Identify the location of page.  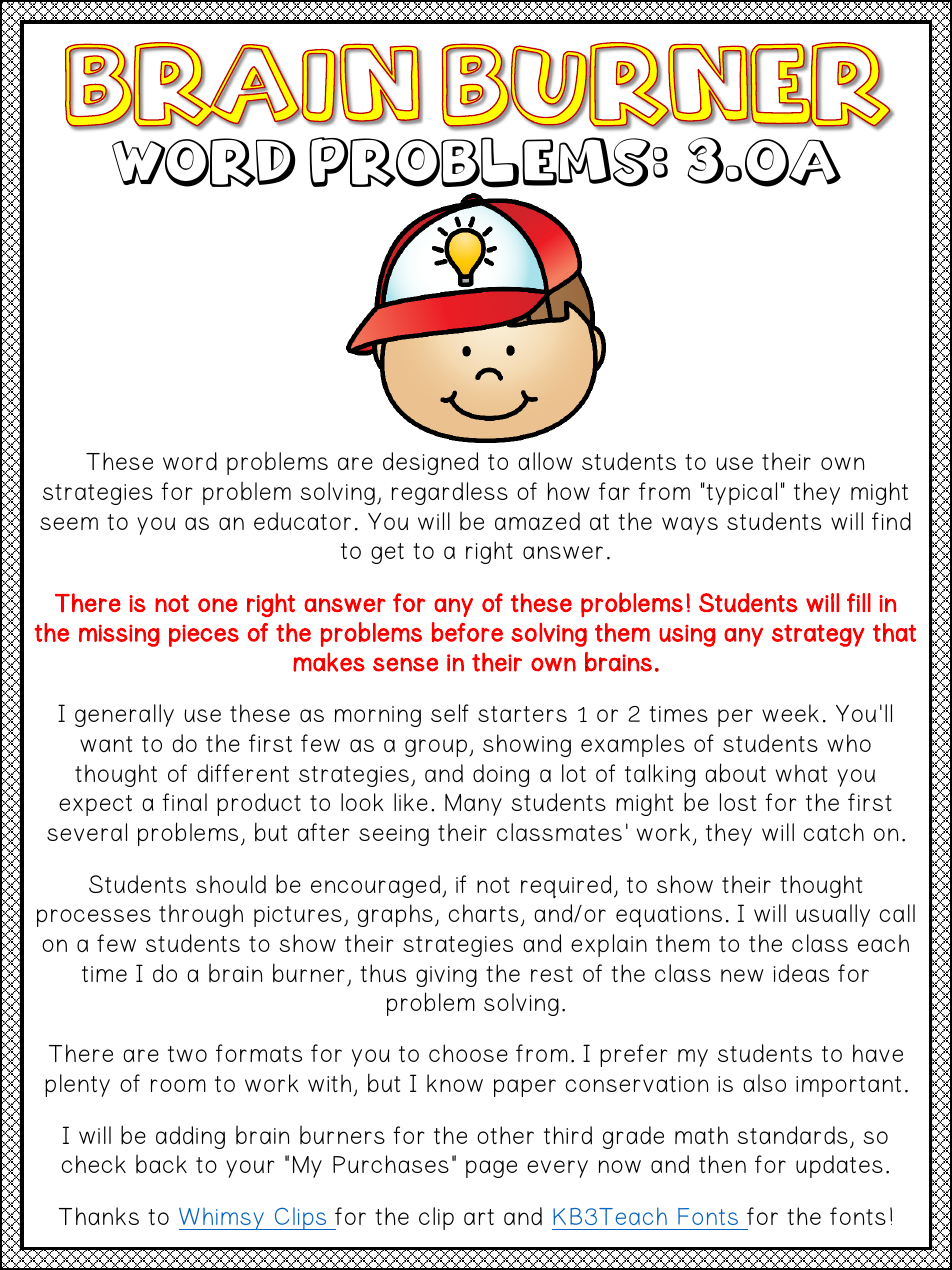
(491, 1169).
